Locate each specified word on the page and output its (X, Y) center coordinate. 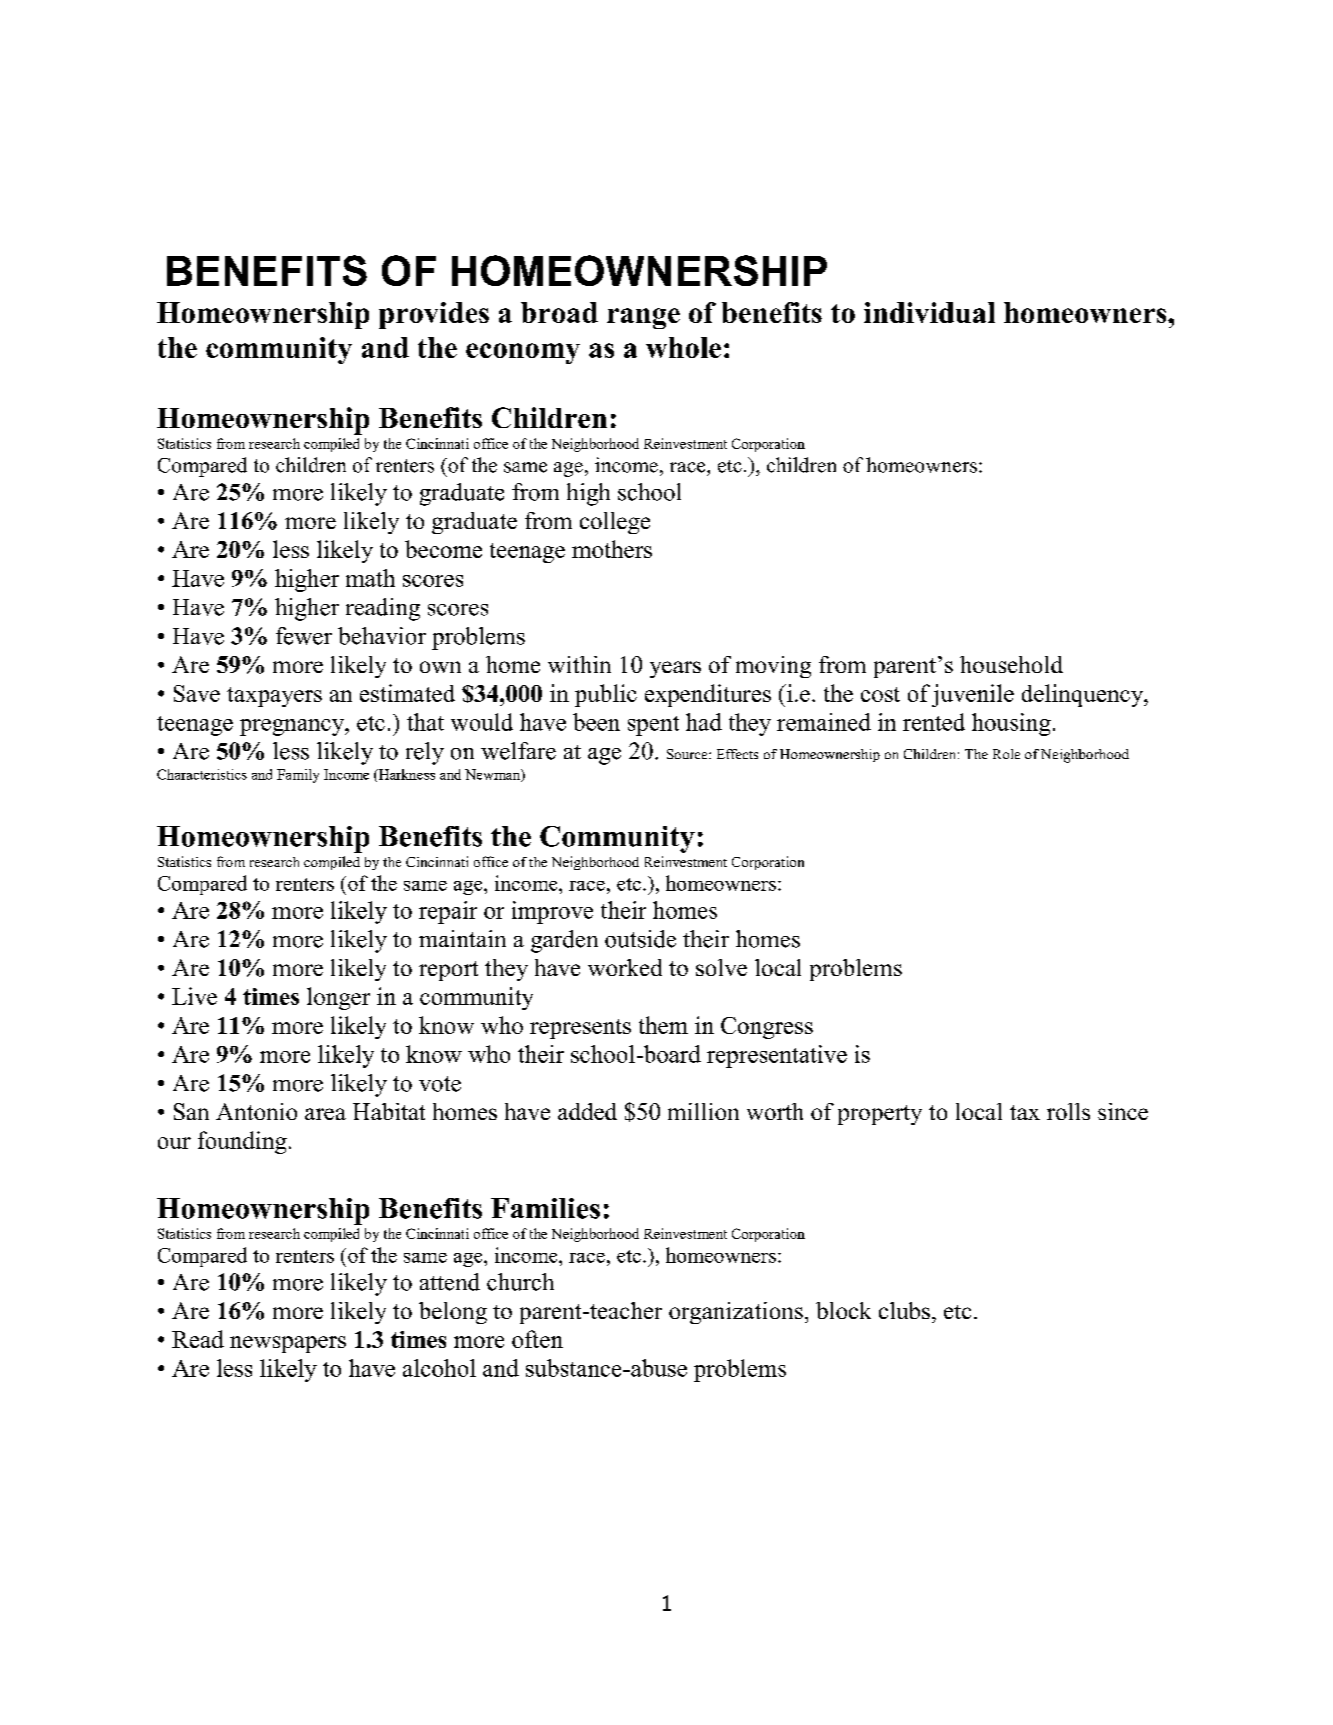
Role (1006, 754)
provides (434, 315)
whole (683, 347)
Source (688, 754)
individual (929, 312)
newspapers (288, 1344)
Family (298, 776)
